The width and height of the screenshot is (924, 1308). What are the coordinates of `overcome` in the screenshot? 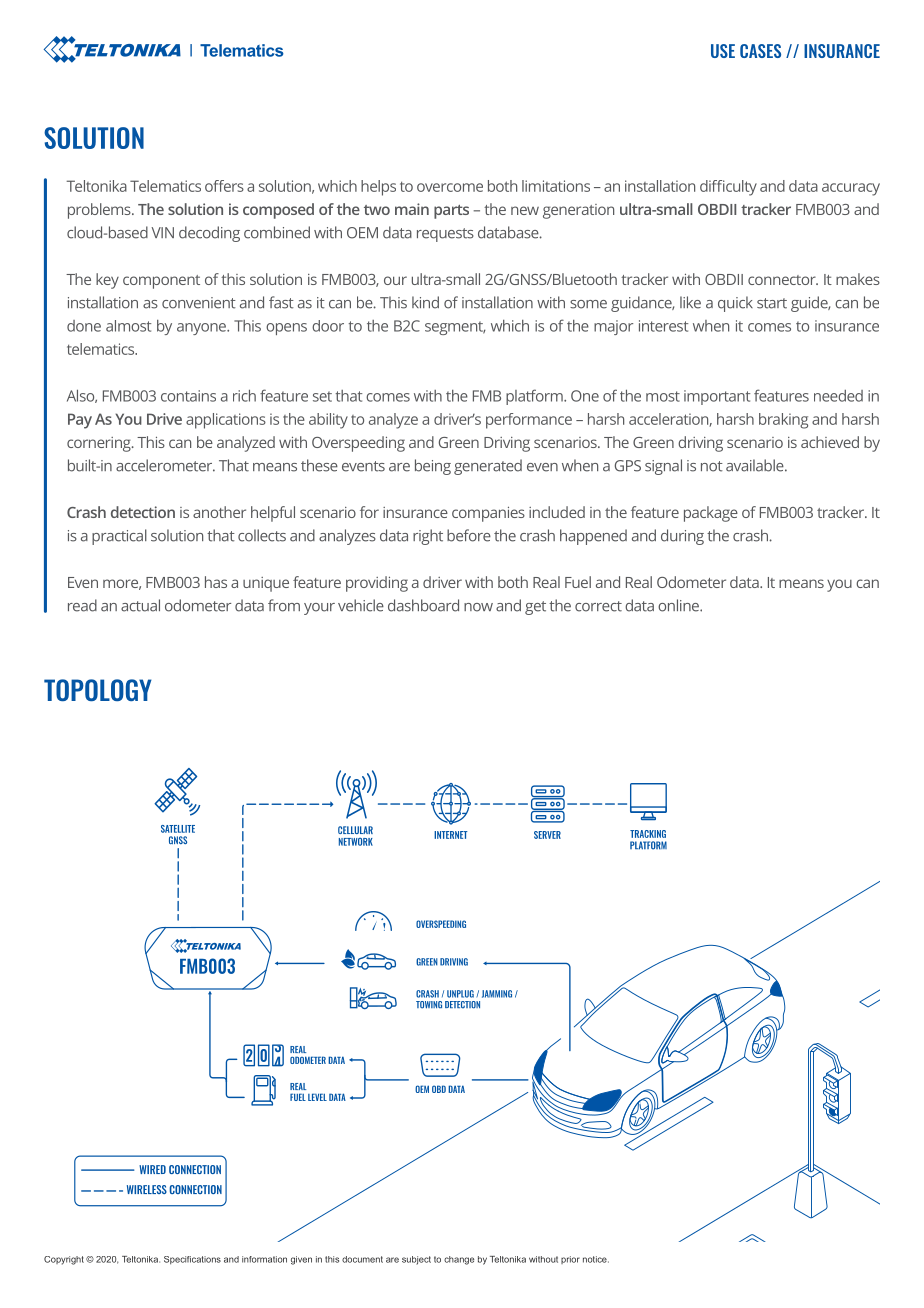 It's located at (450, 187).
